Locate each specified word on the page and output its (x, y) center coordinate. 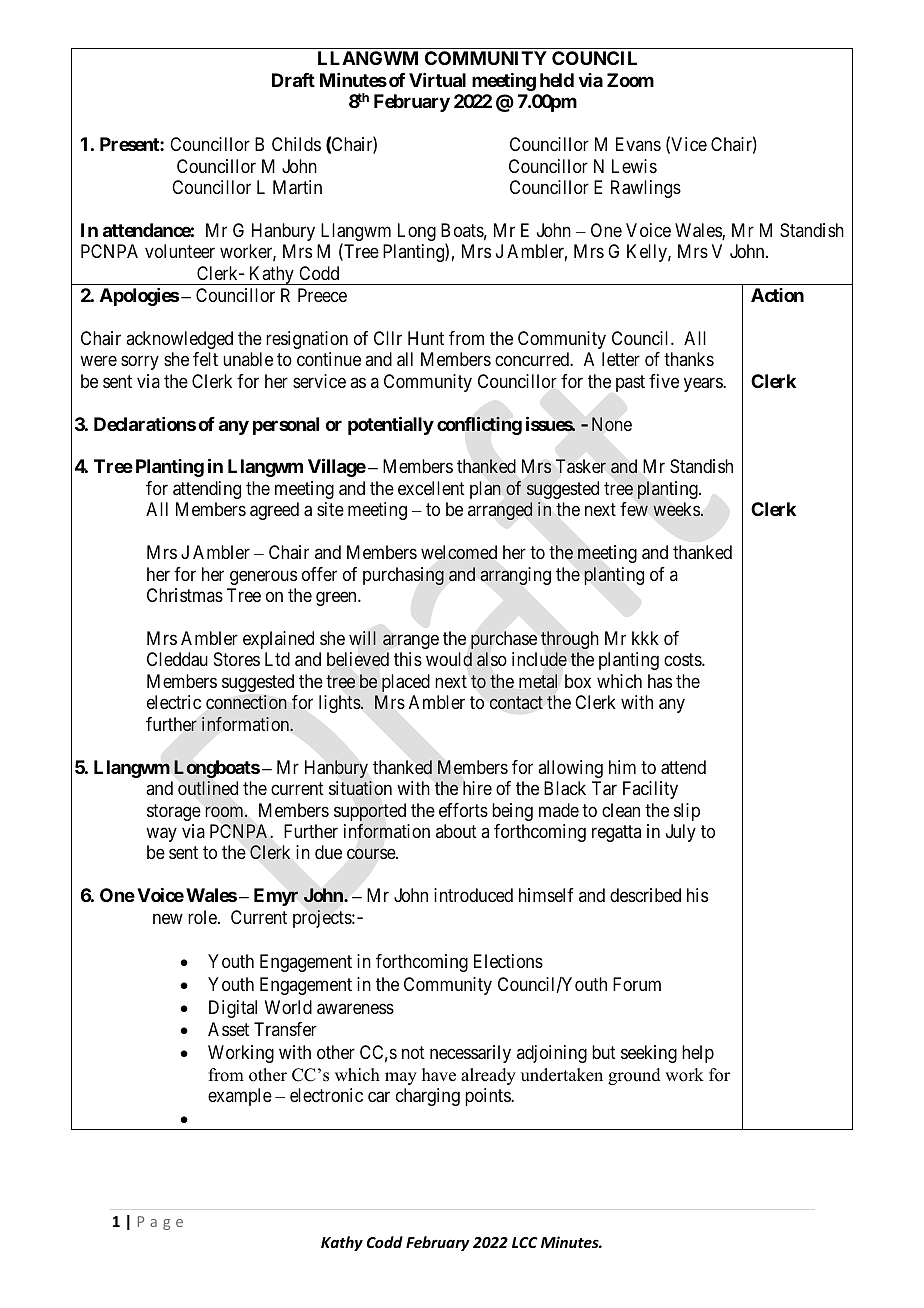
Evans (638, 144)
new (168, 918)
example (240, 1097)
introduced (473, 895)
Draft (293, 80)
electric (174, 702)
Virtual (437, 80)
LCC (525, 1242)
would (449, 659)
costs (683, 660)
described (645, 895)
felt (205, 359)
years (704, 384)
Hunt (426, 338)
